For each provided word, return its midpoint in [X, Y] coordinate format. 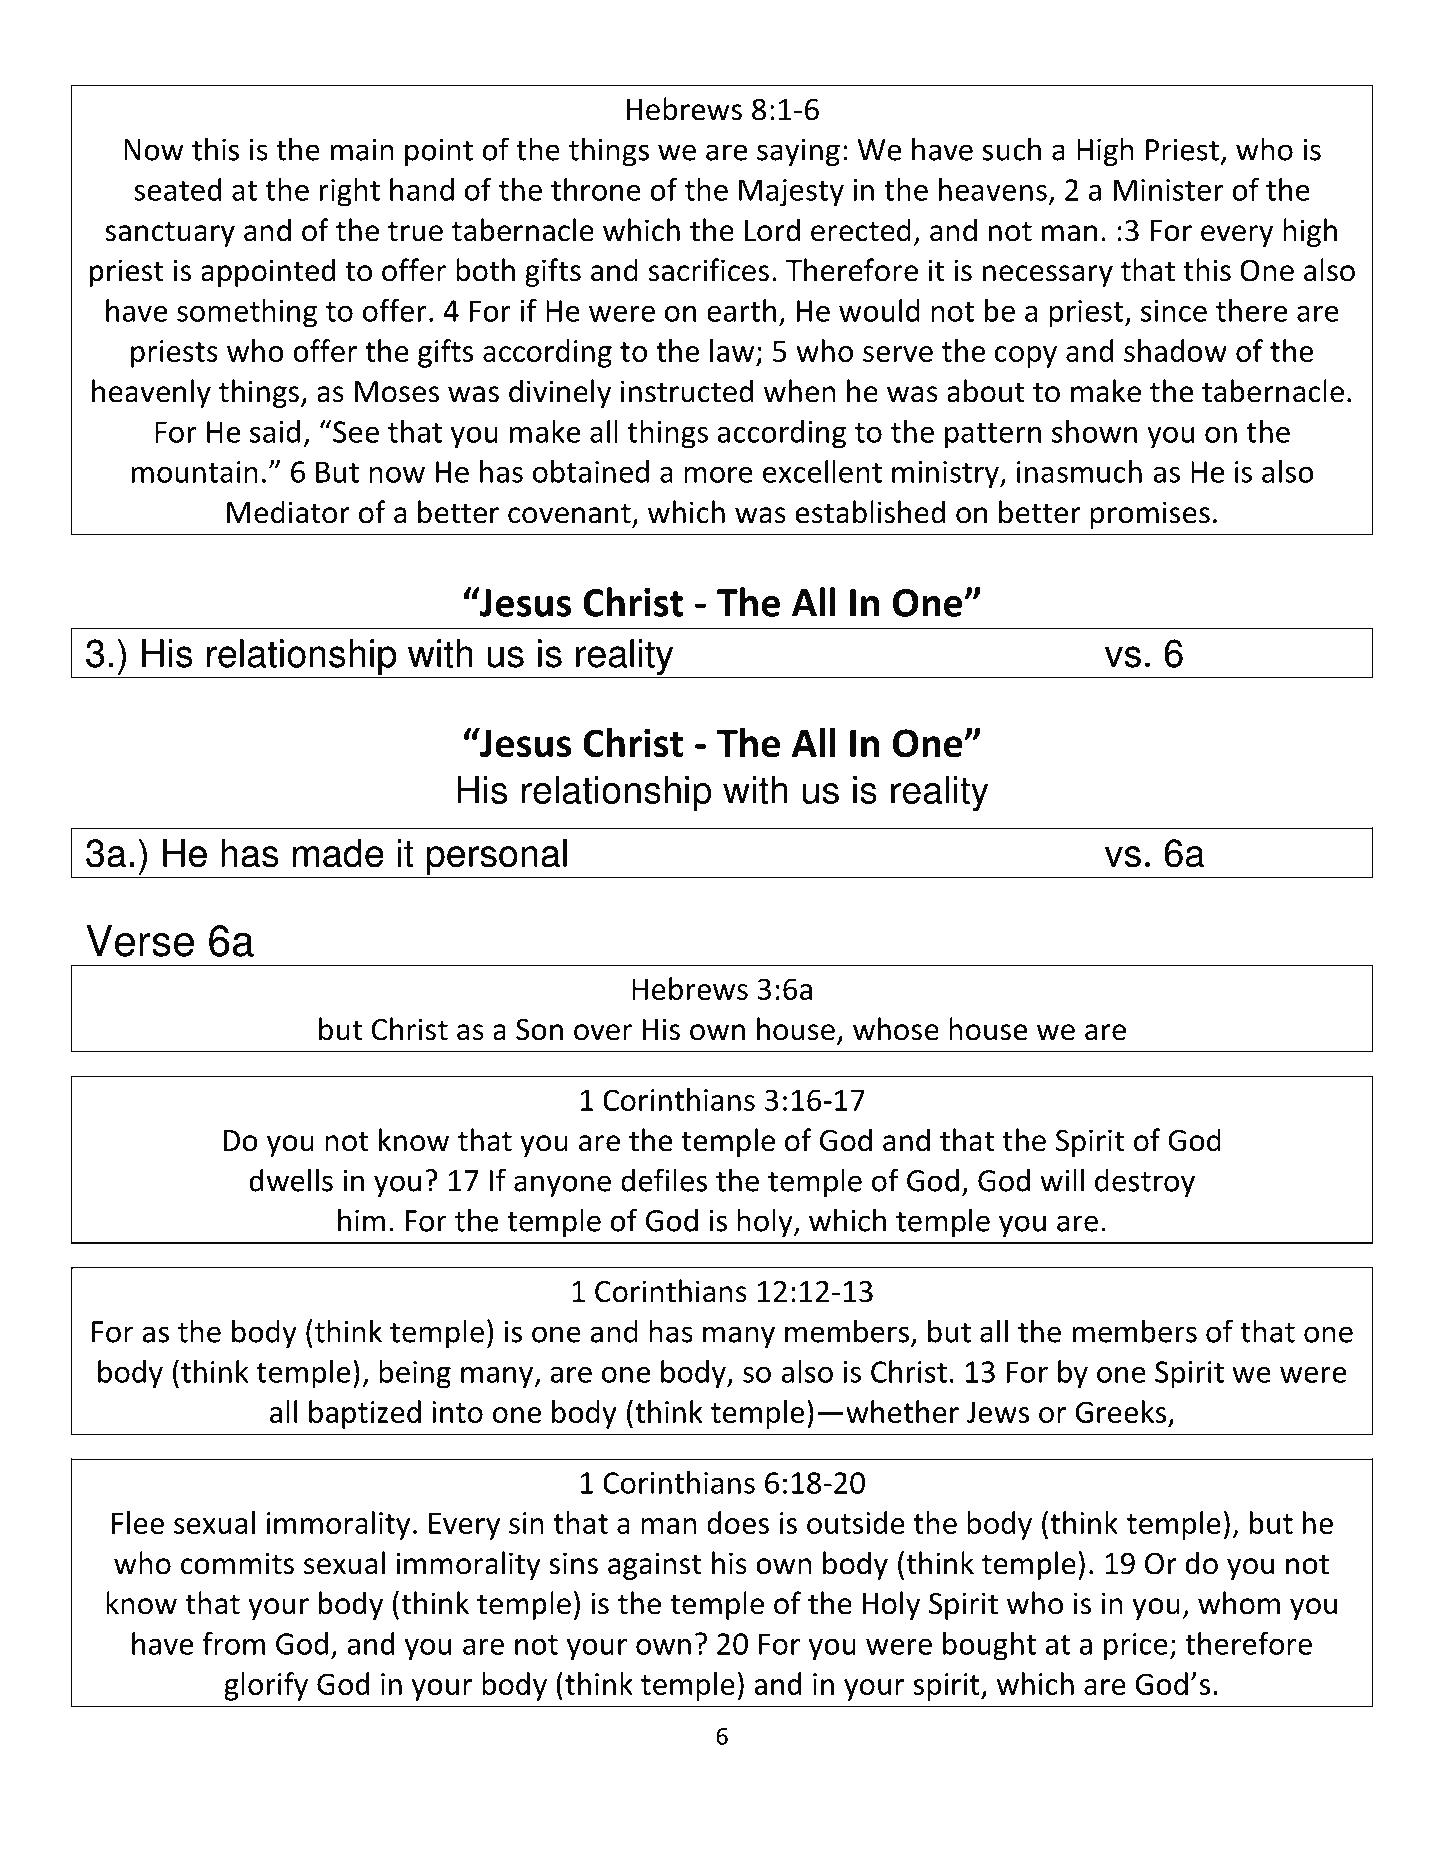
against [655, 1566]
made [338, 853]
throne [596, 189]
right [350, 192]
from [234, 1643]
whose [896, 1029]
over [603, 1032]
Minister [1168, 190]
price [1136, 1647]
